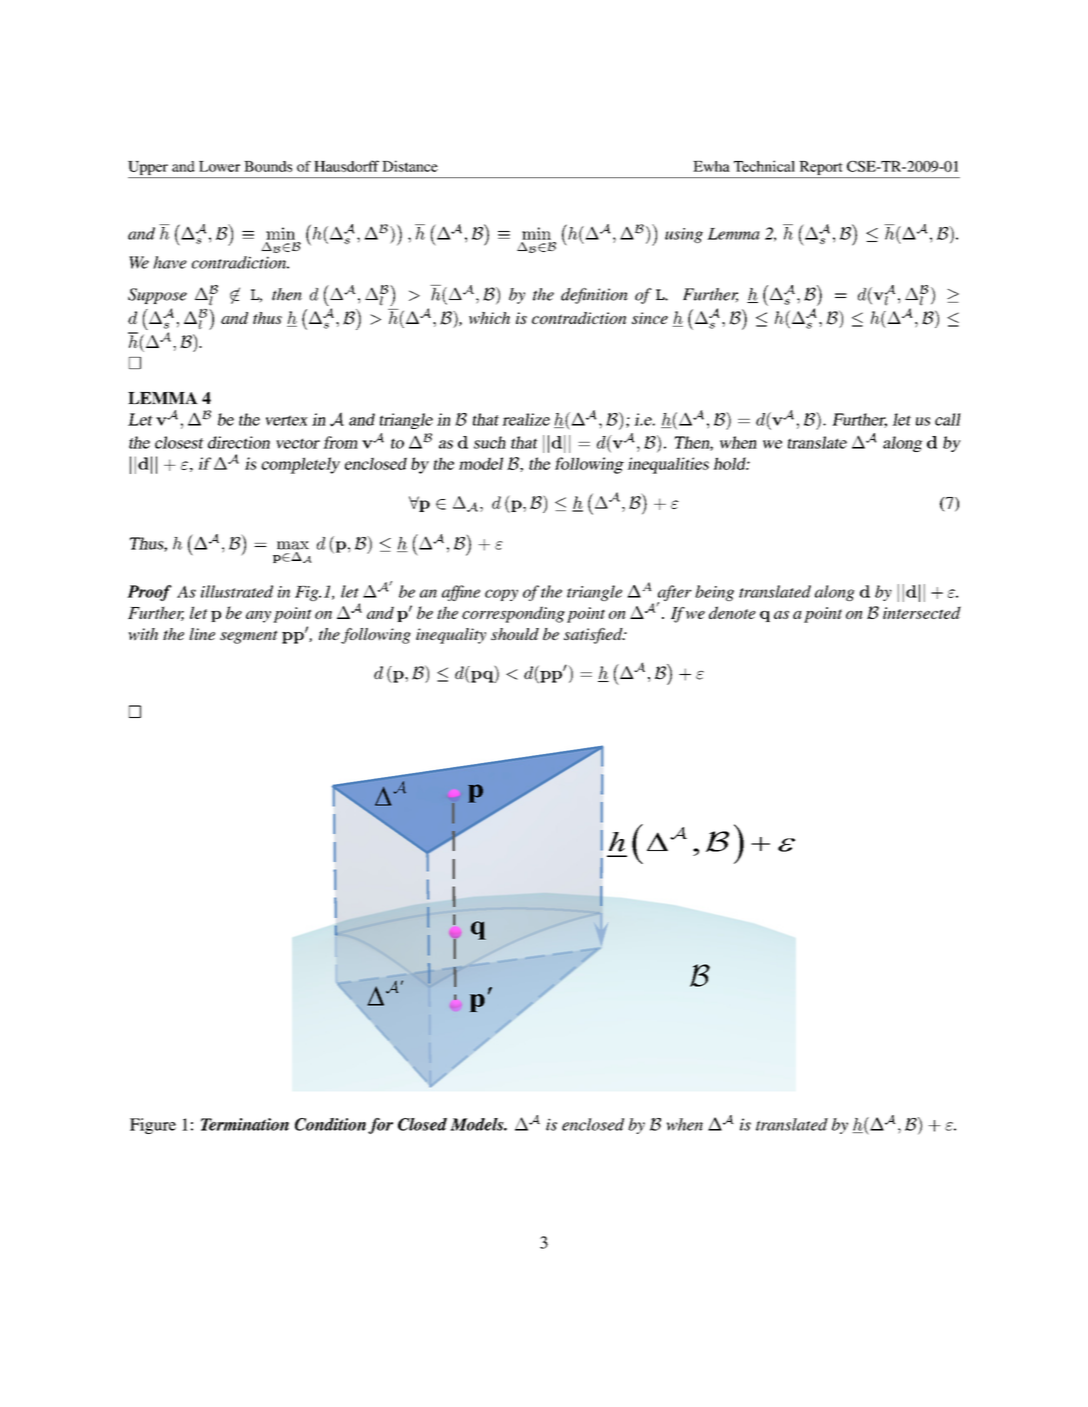  Describe the element at coordinates (948, 419) in the screenshot. I see `call` at that location.
